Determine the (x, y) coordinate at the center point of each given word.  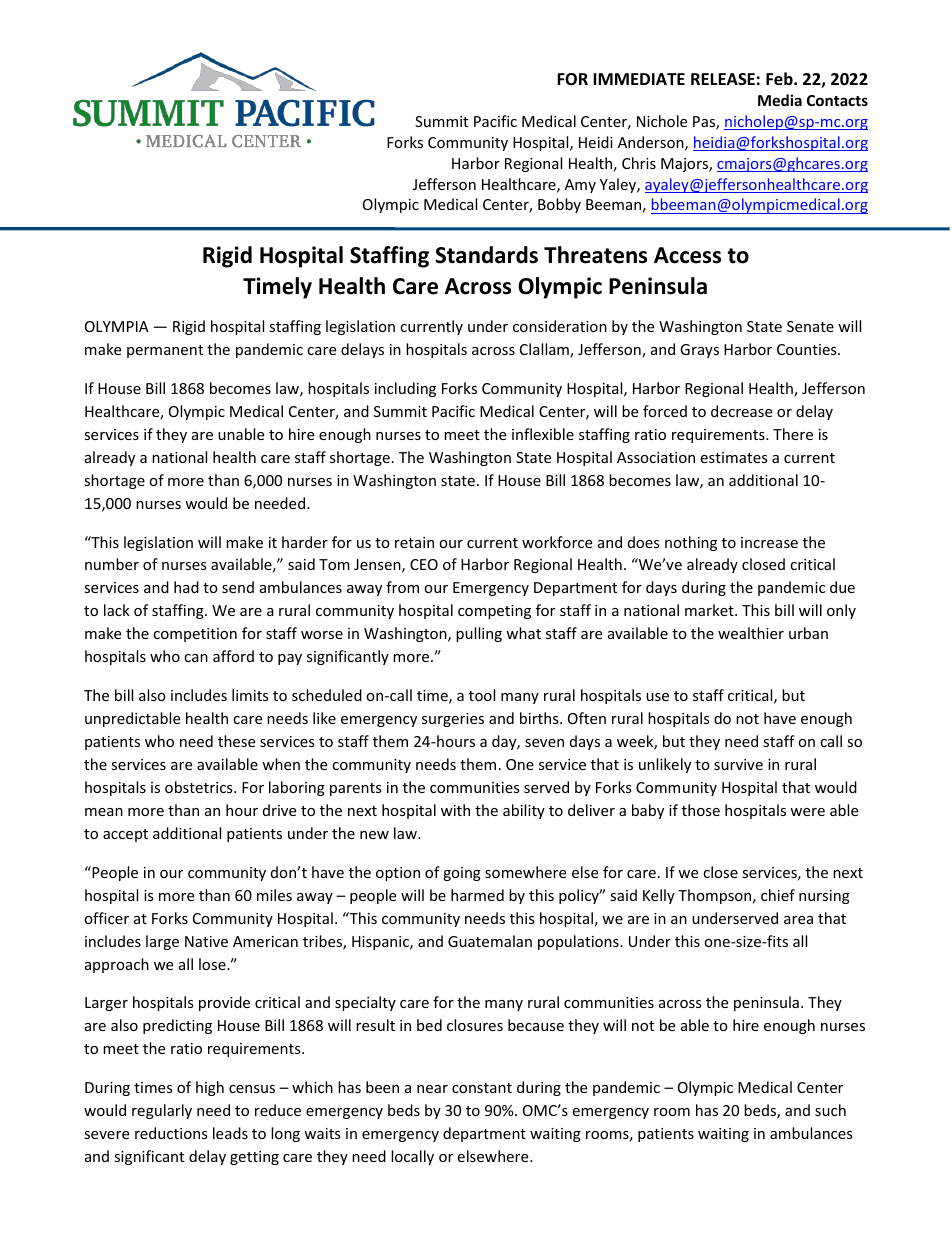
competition (195, 635)
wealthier (751, 633)
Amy (580, 186)
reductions (171, 1133)
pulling (479, 634)
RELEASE (723, 79)
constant (482, 1088)
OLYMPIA (117, 326)
